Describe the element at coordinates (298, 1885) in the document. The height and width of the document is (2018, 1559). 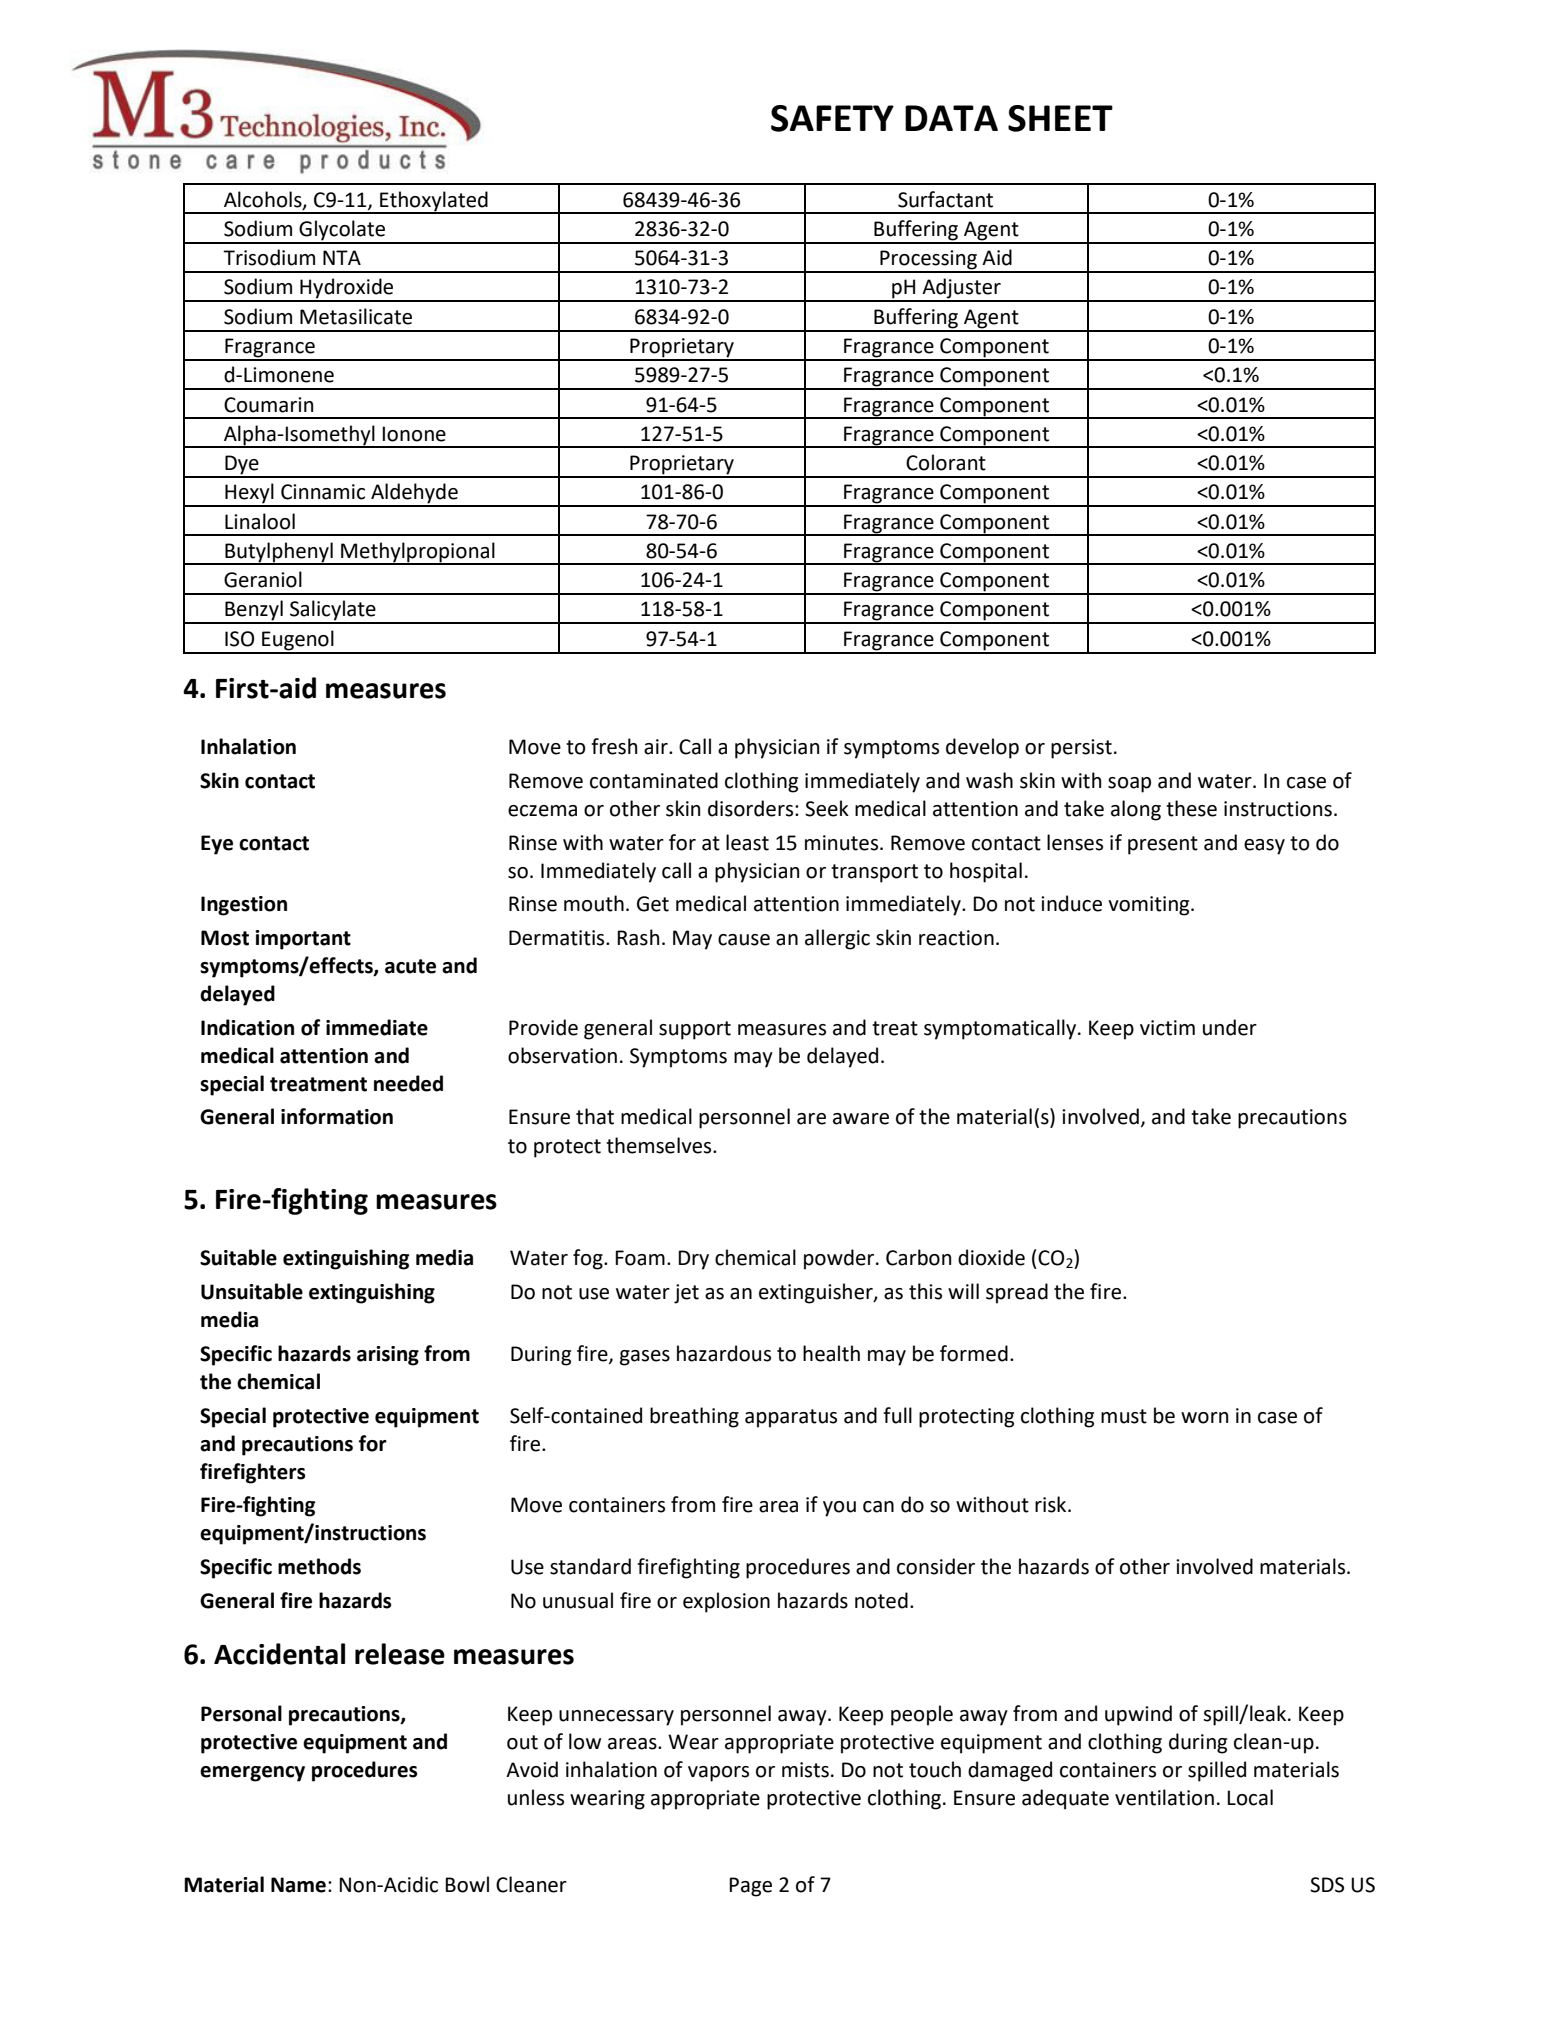
I see `Name` at that location.
